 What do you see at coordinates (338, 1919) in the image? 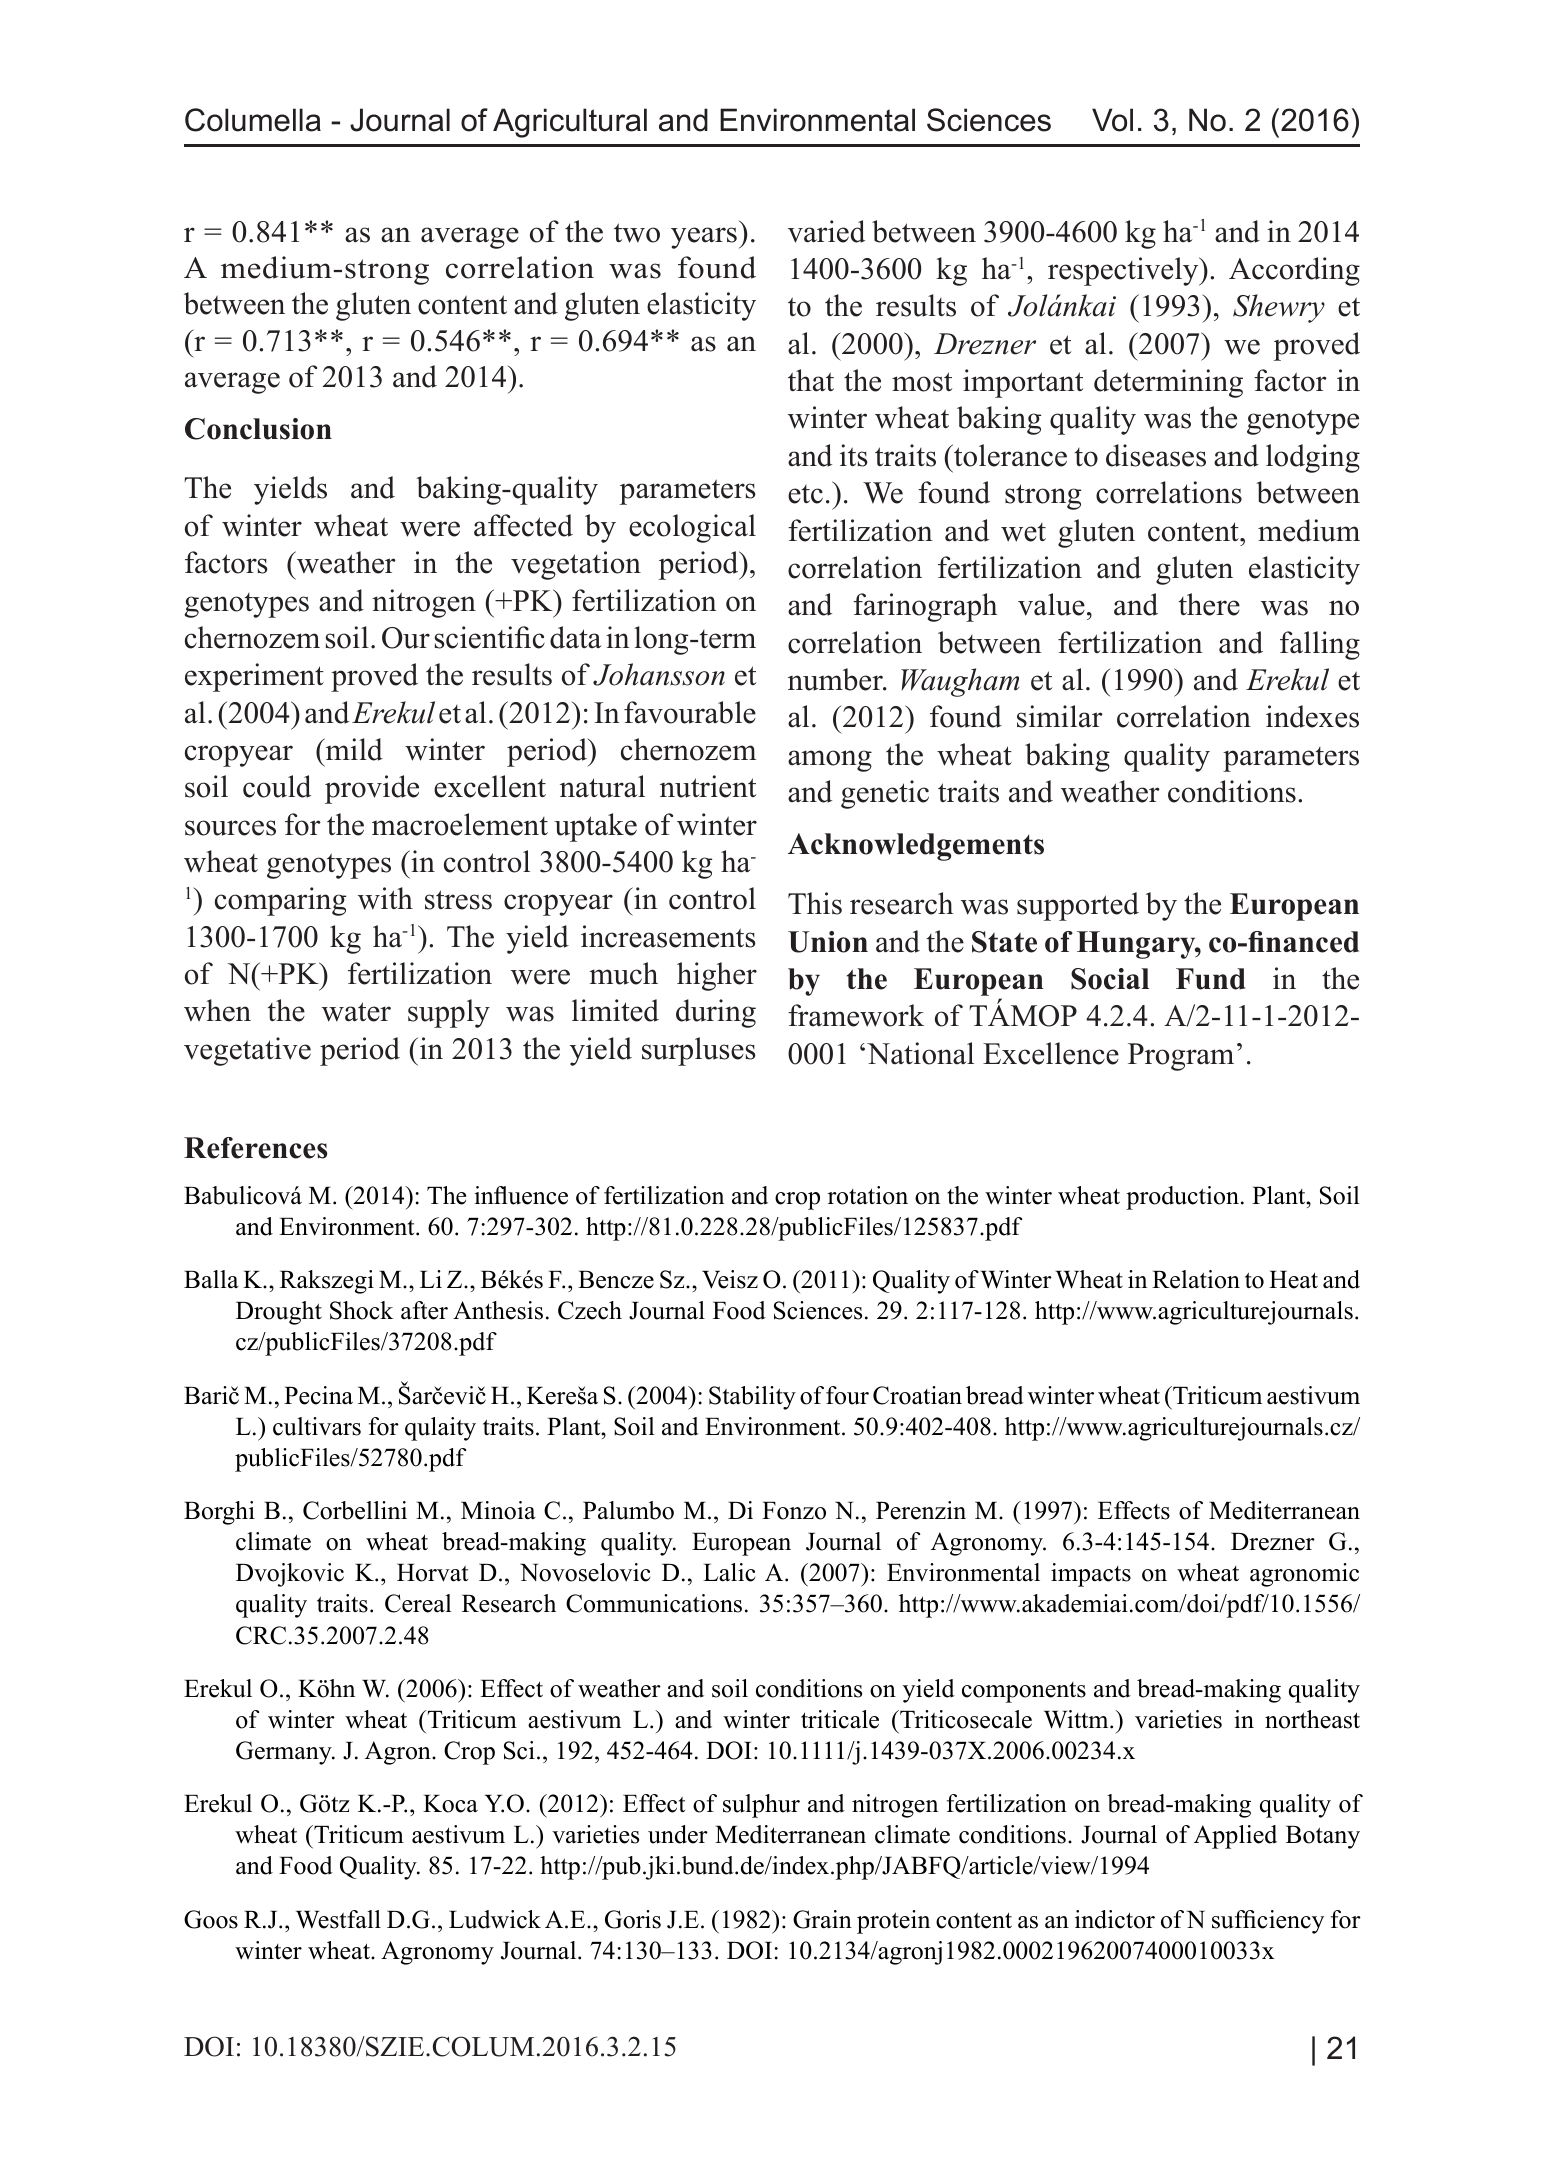
I see `Westfall` at bounding box center [338, 1919].
